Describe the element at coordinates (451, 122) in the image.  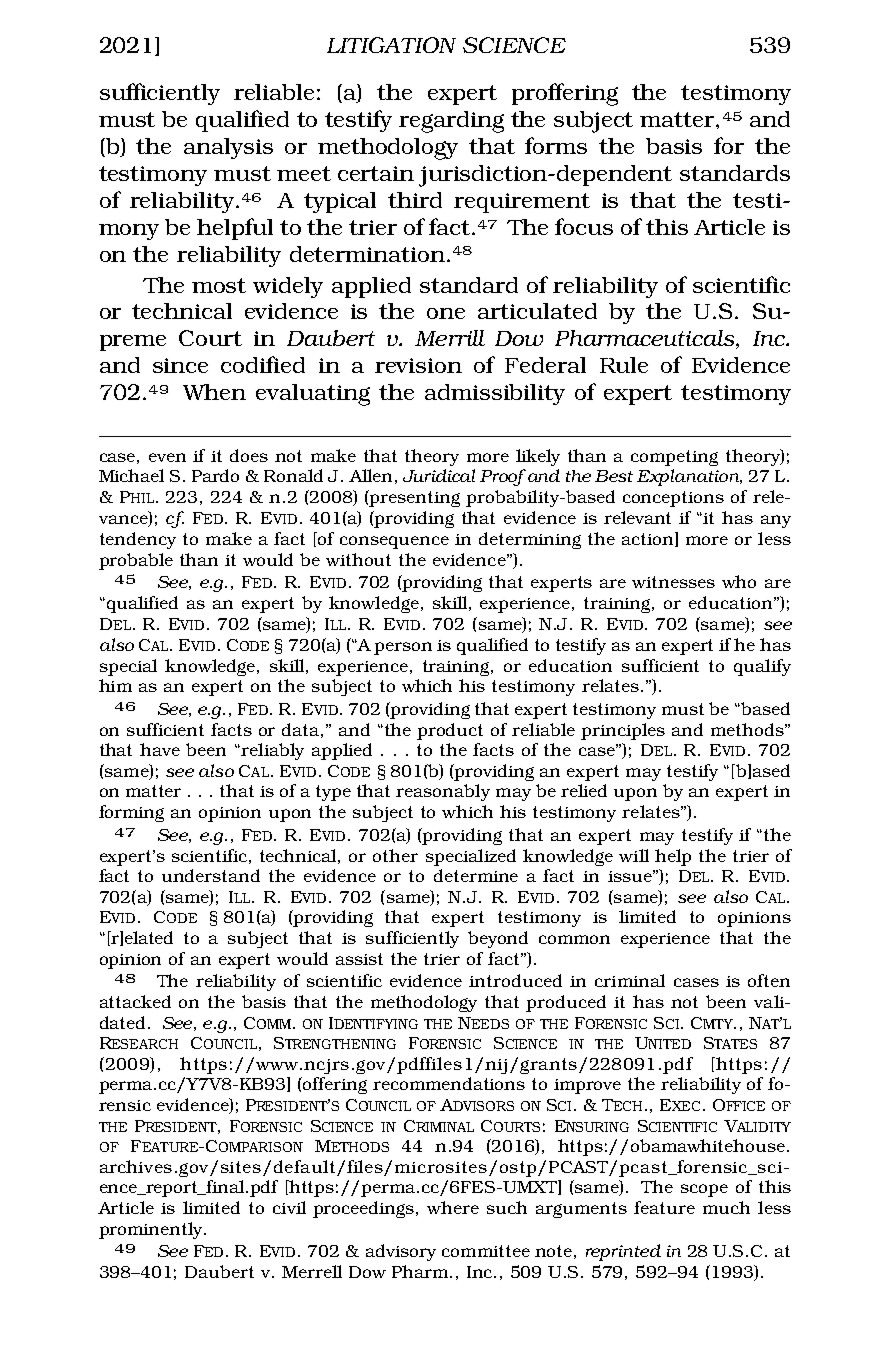
I see `regarding` at that location.
